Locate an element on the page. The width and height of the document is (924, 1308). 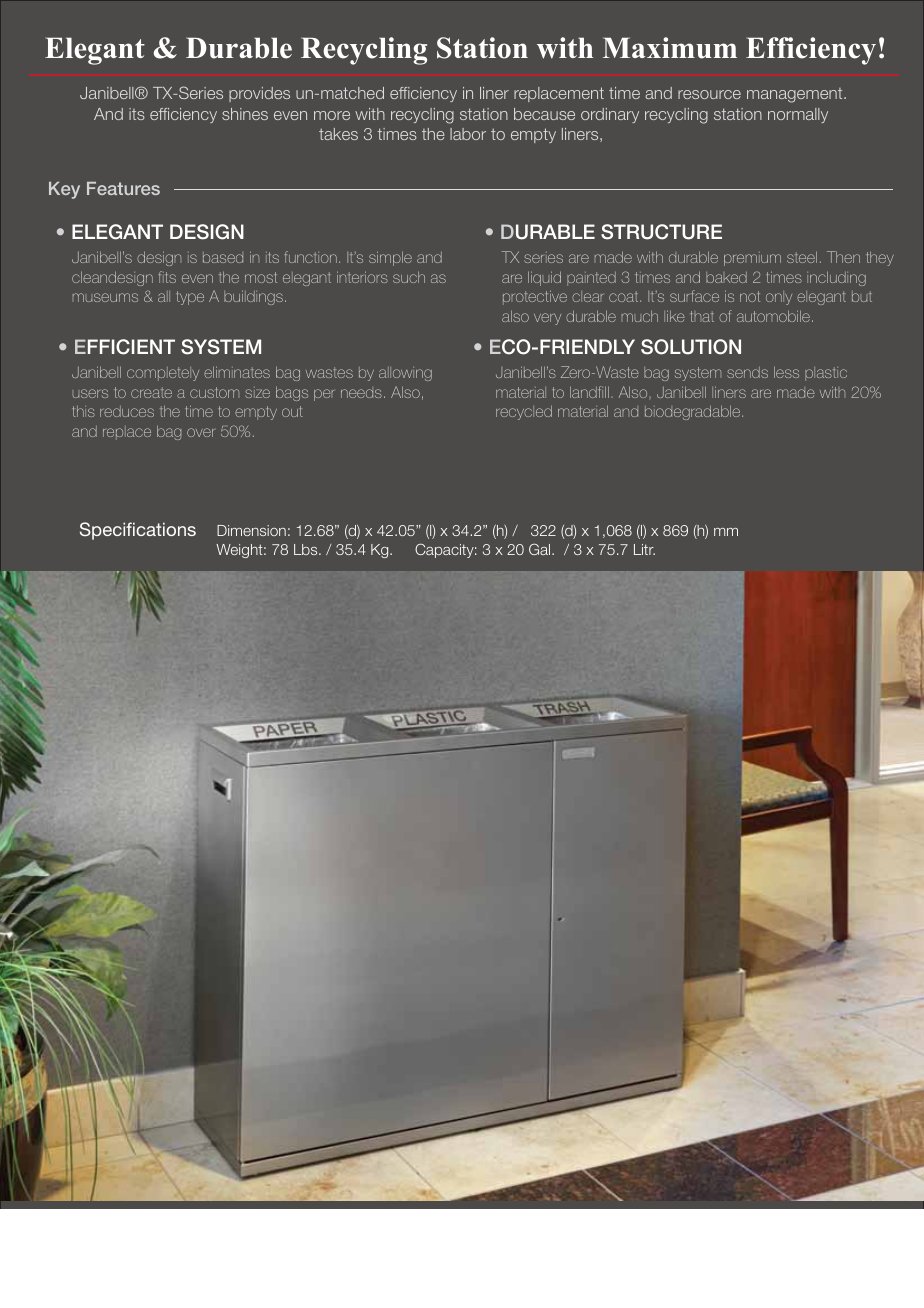
allowing is located at coordinates (405, 374).
